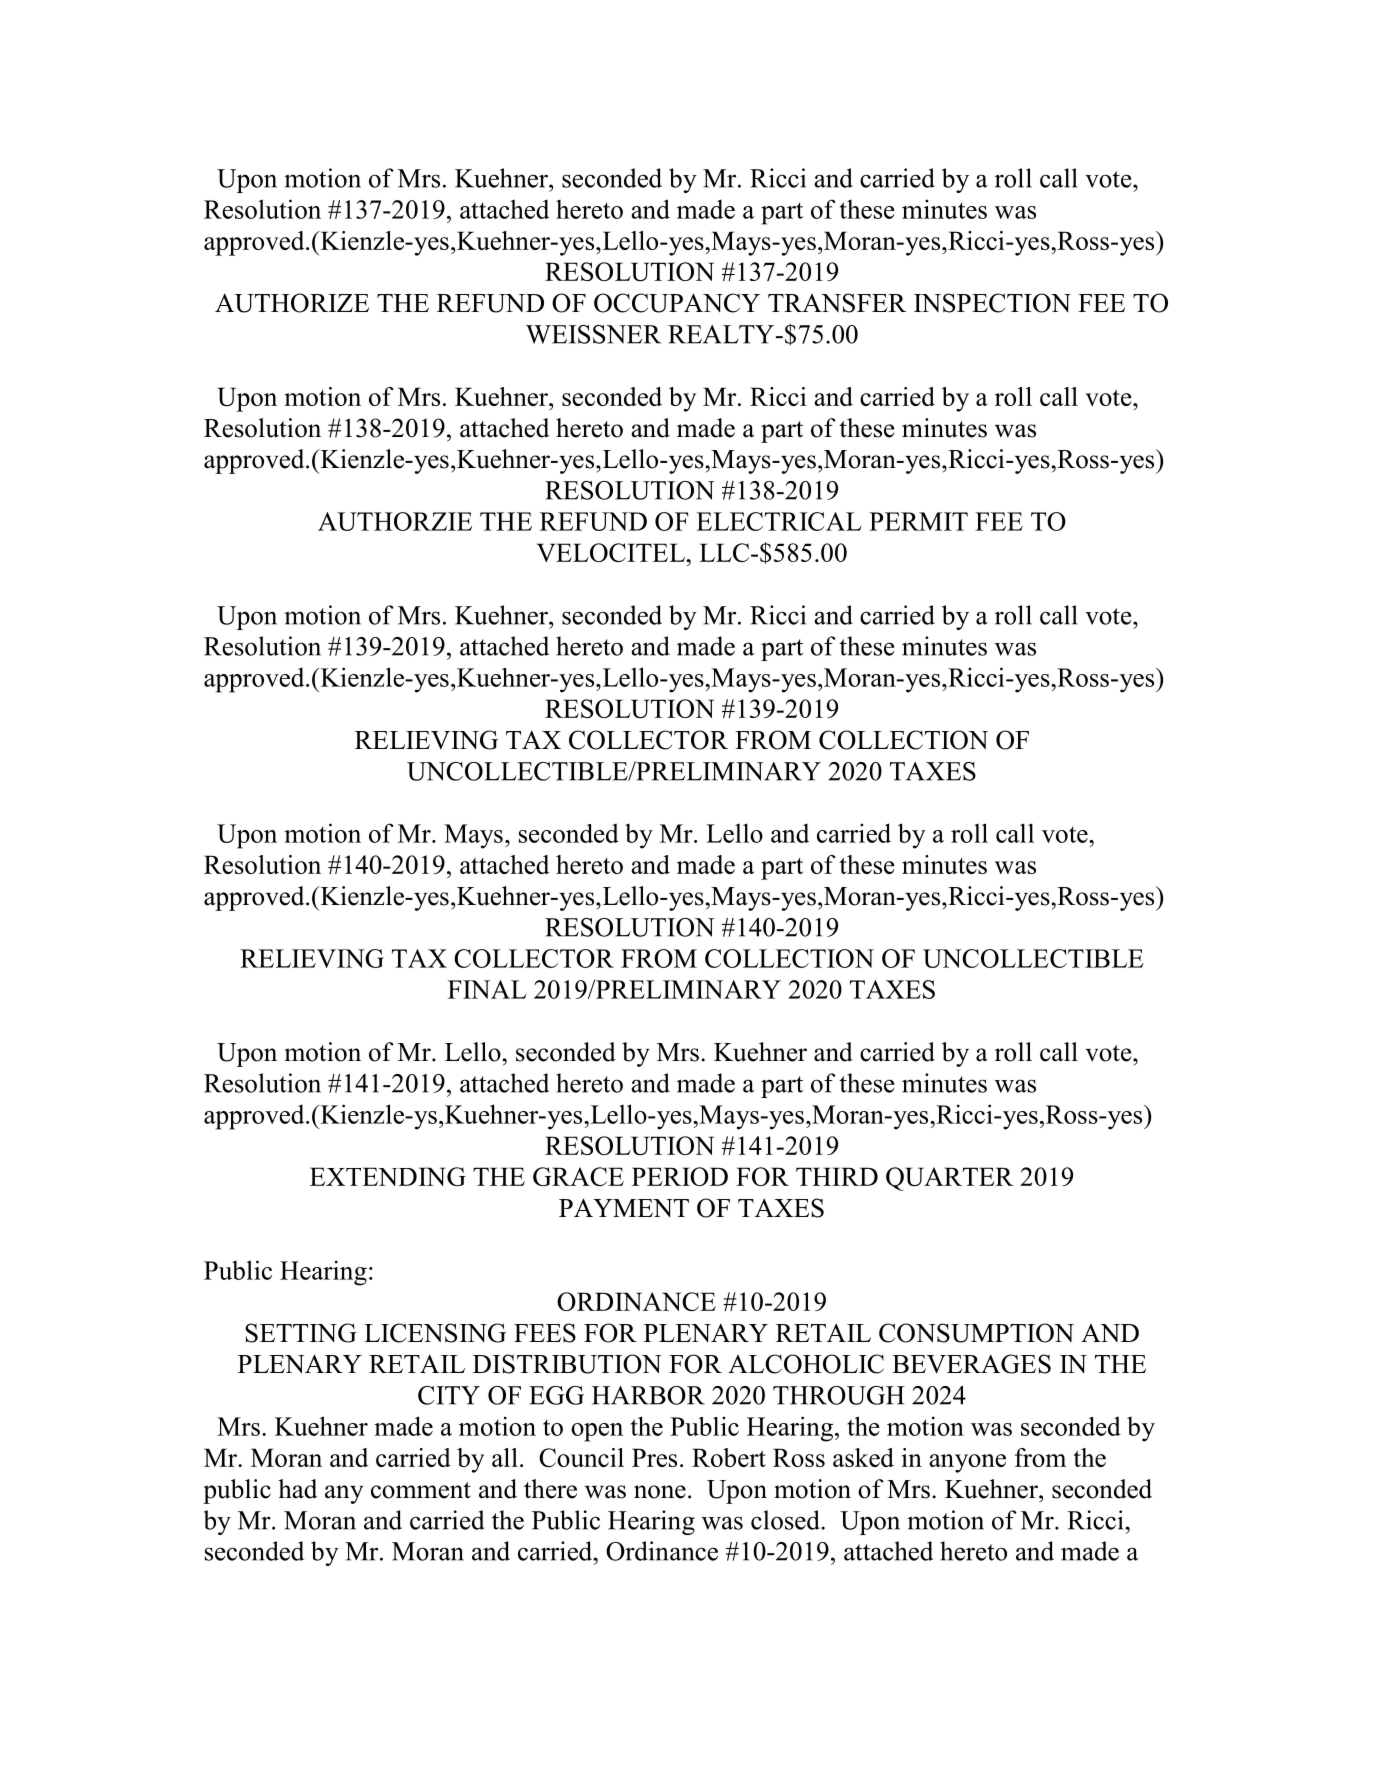  What do you see at coordinates (421, 1490) in the screenshot?
I see `comment` at bounding box center [421, 1490].
